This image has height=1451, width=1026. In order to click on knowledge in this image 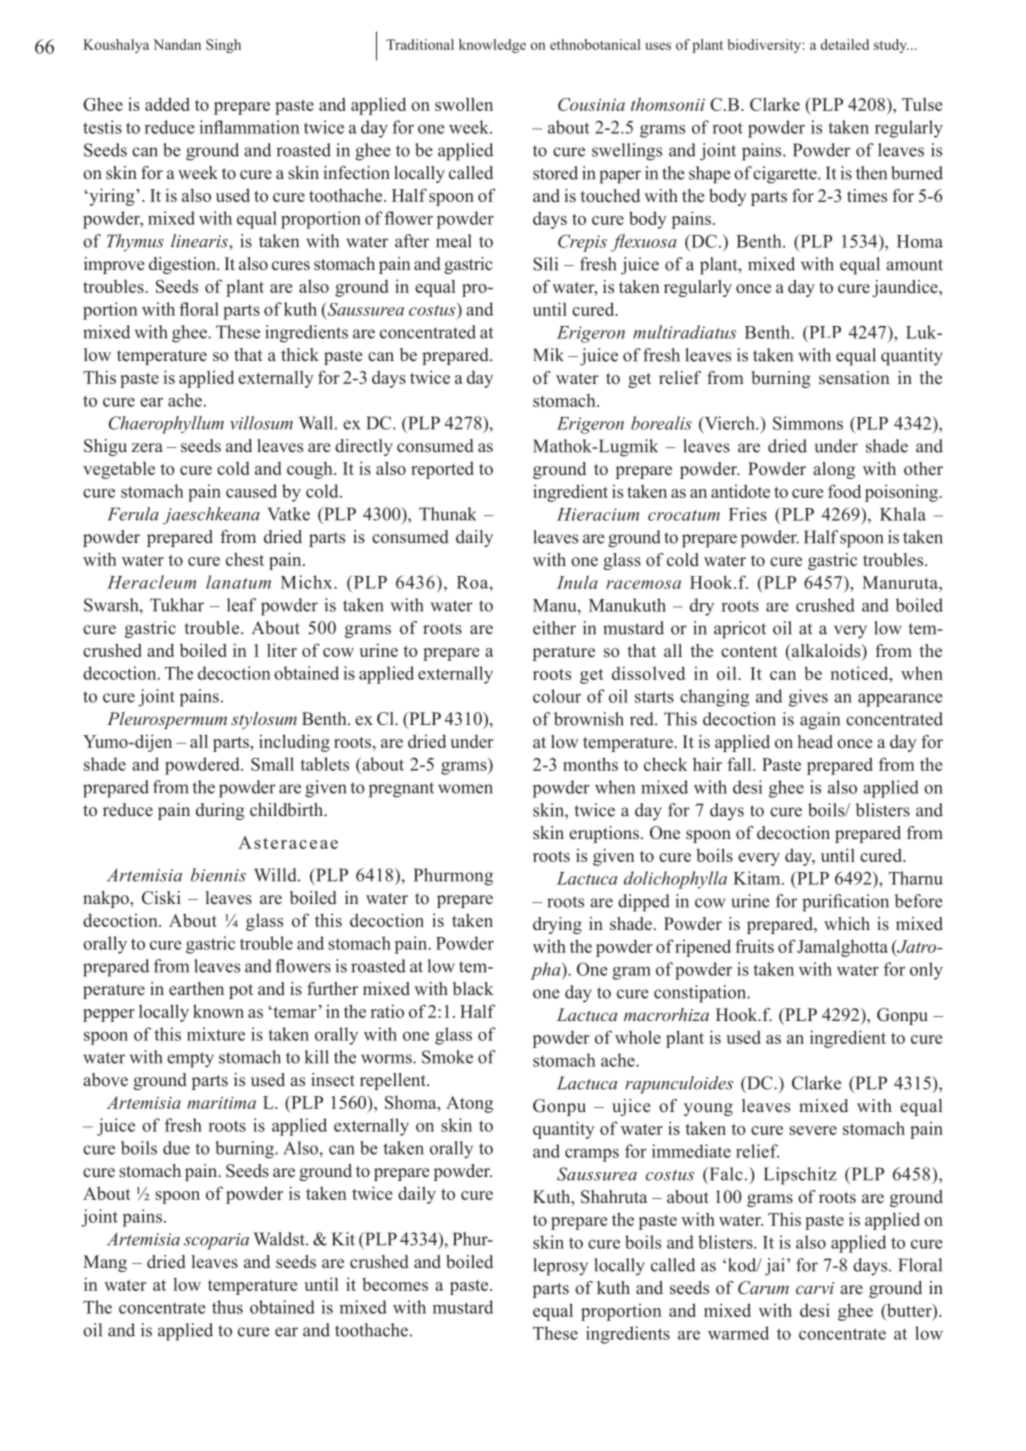, I will do `click(492, 46)`.
